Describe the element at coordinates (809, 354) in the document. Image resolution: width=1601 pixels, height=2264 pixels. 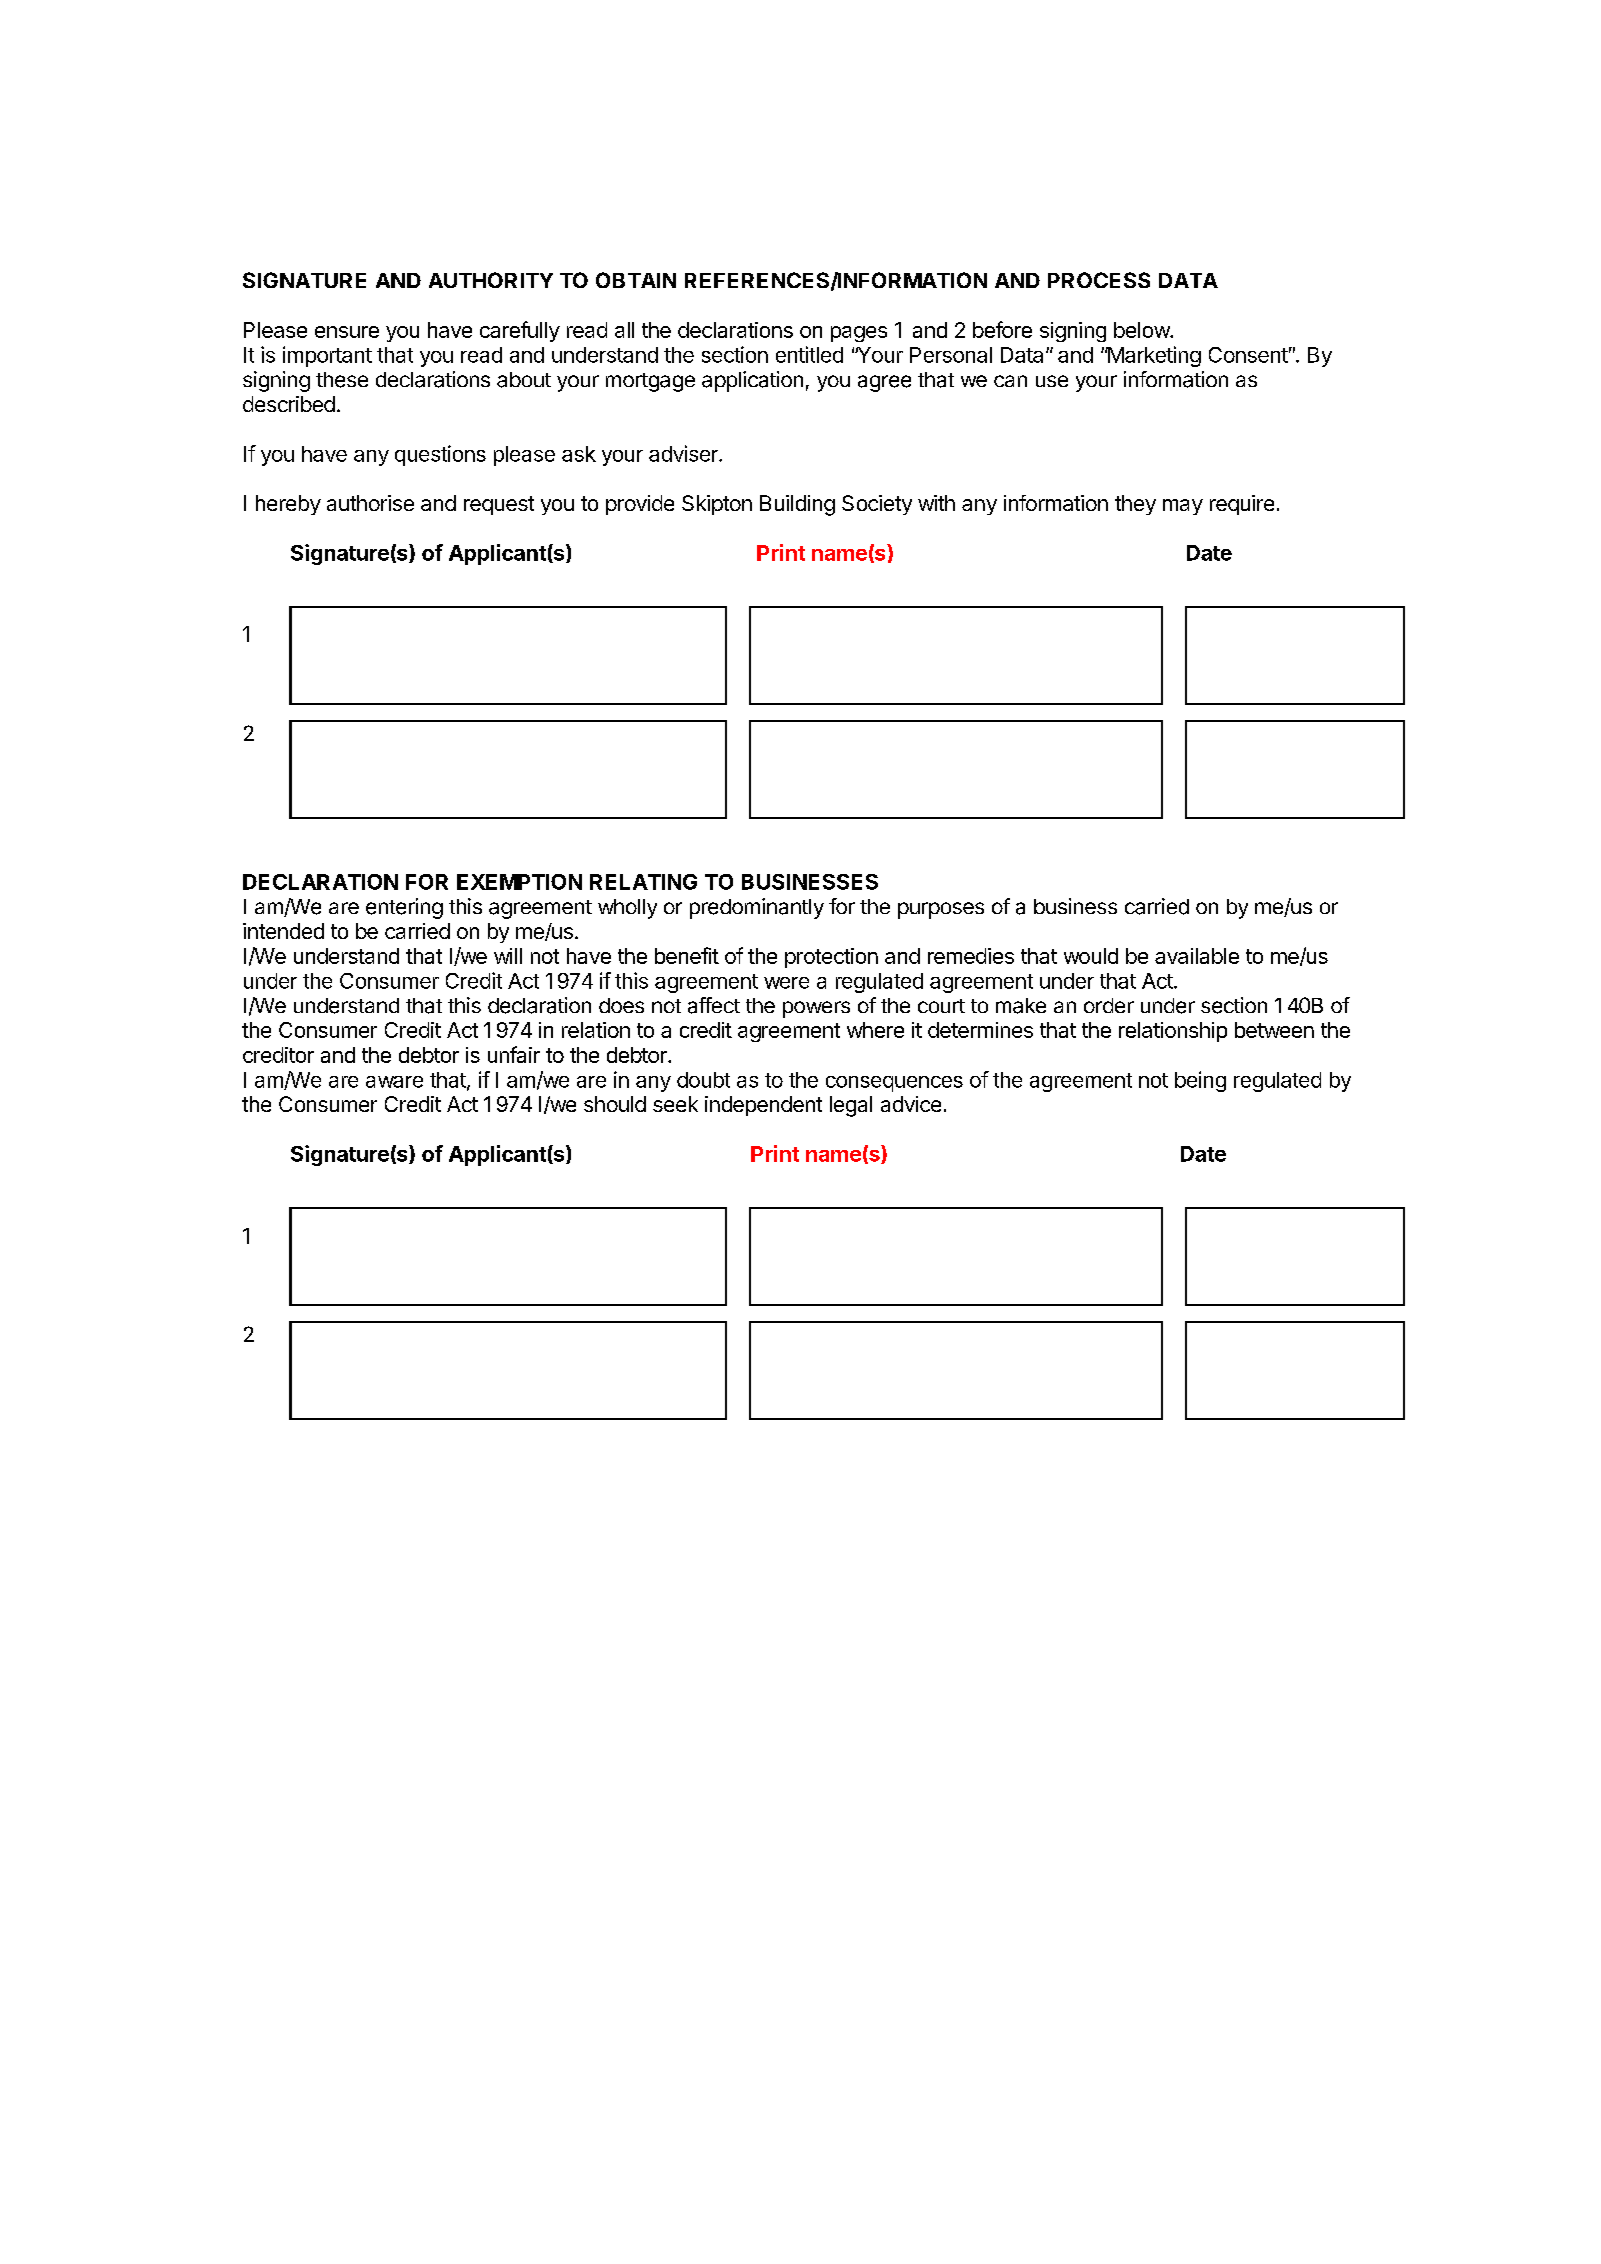
I see `entitled` at that location.
